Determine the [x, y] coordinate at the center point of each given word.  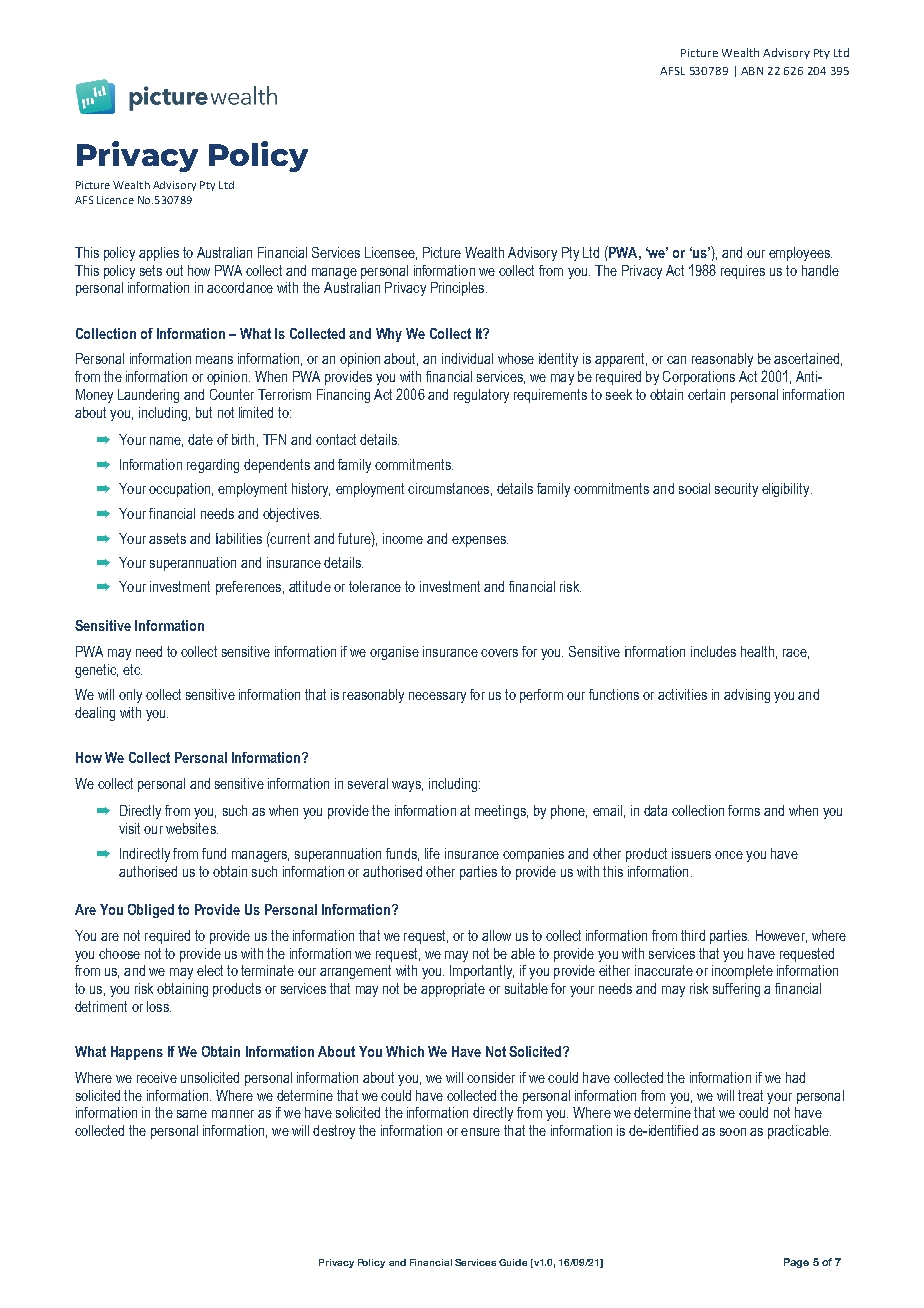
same [192, 1114]
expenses [480, 541]
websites [192, 828]
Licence [115, 200]
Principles [459, 289]
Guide [513, 1262]
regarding [213, 466]
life [432, 853]
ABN [752, 71]
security [736, 490]
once [729, 855]
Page [796, 1263]
